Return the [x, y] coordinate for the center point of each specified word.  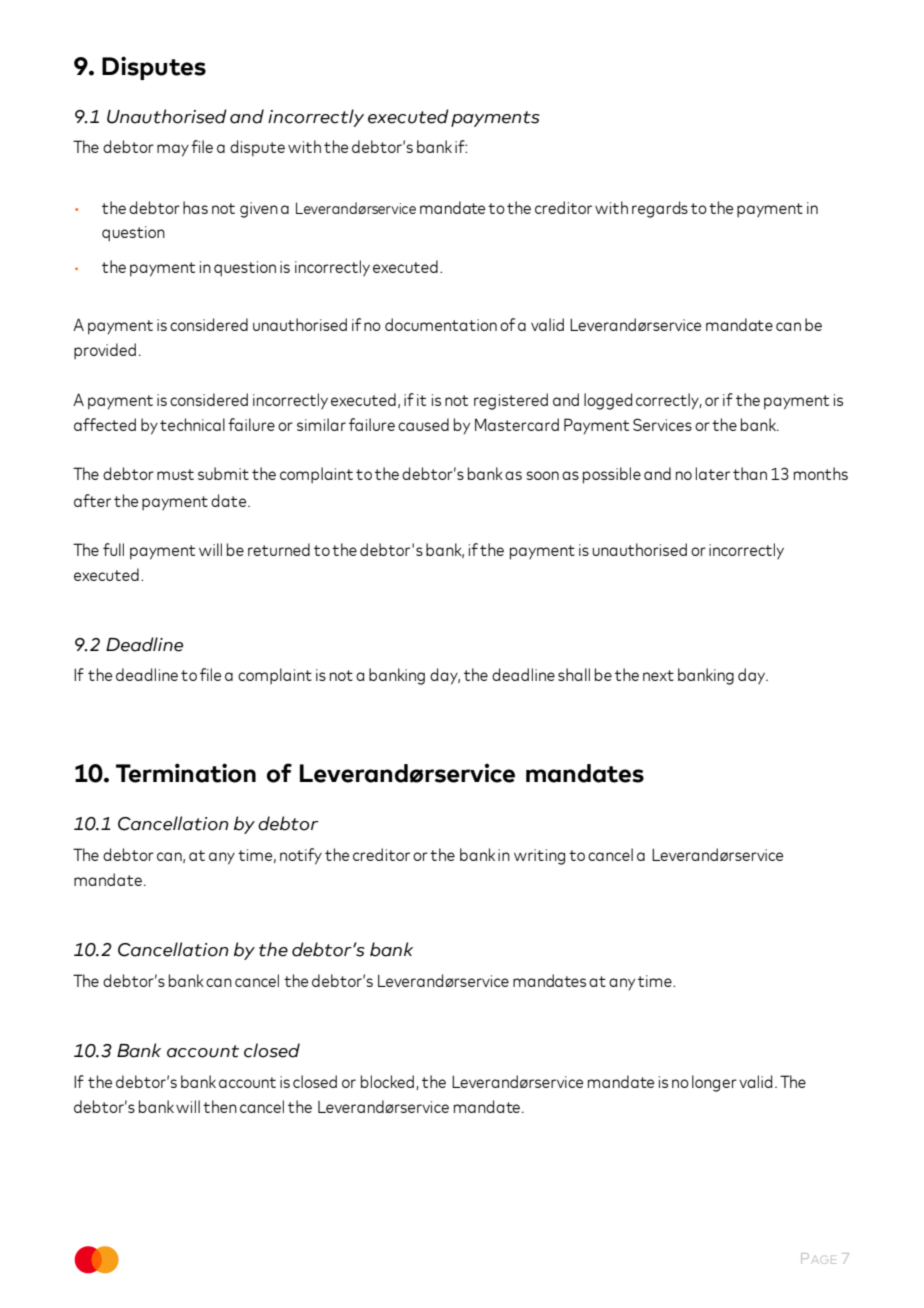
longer [714, 1083]
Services [662, 424]
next [658, 675]
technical [192, 424]
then [220, 1106]
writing [539, 857]
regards [660, 209]
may [173, 150]
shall [574, 674]
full [113, 549]
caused [423, 424]
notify [301, 856]
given [259, 210]
